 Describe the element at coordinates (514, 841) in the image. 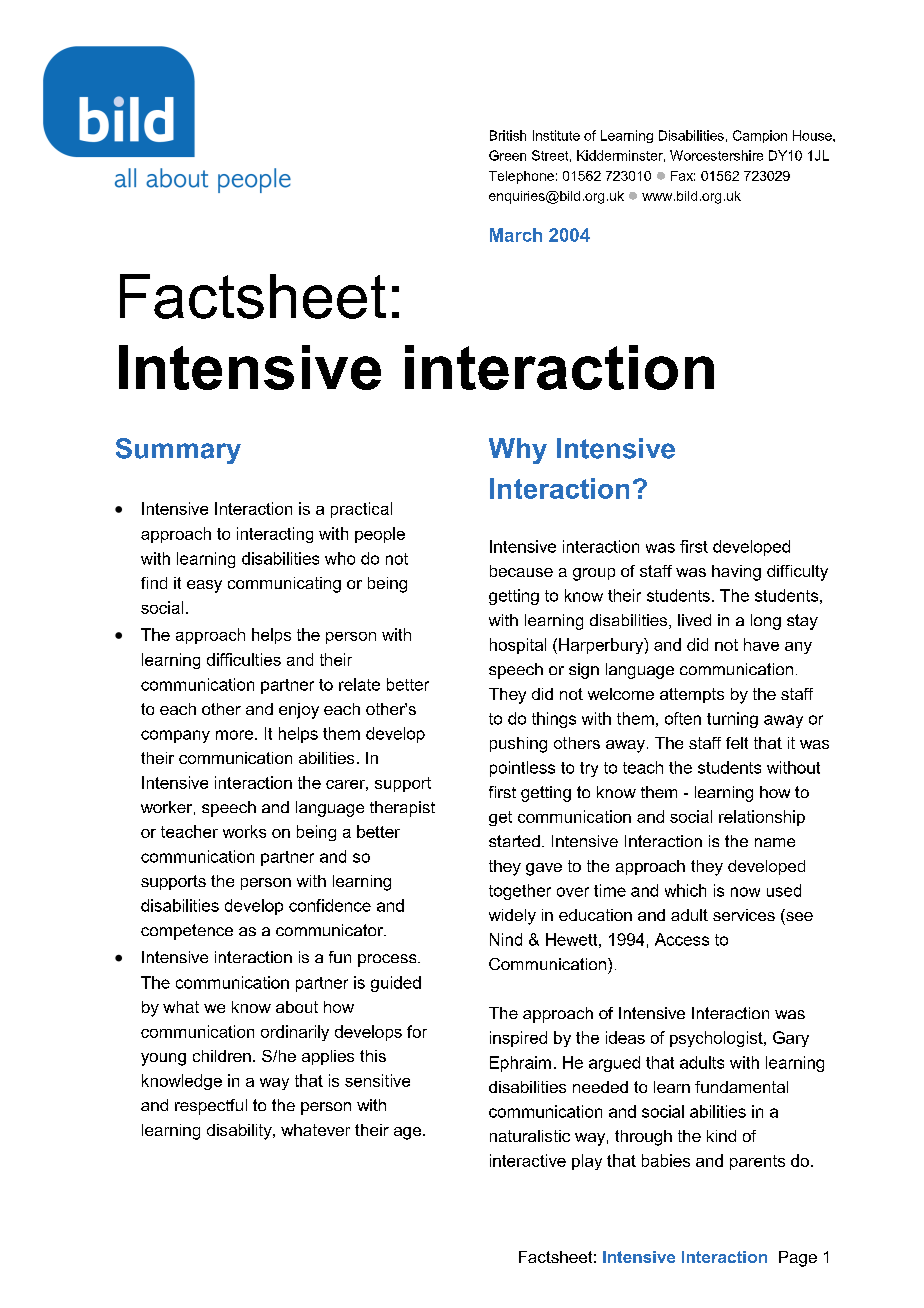

I see `started` at that location.
